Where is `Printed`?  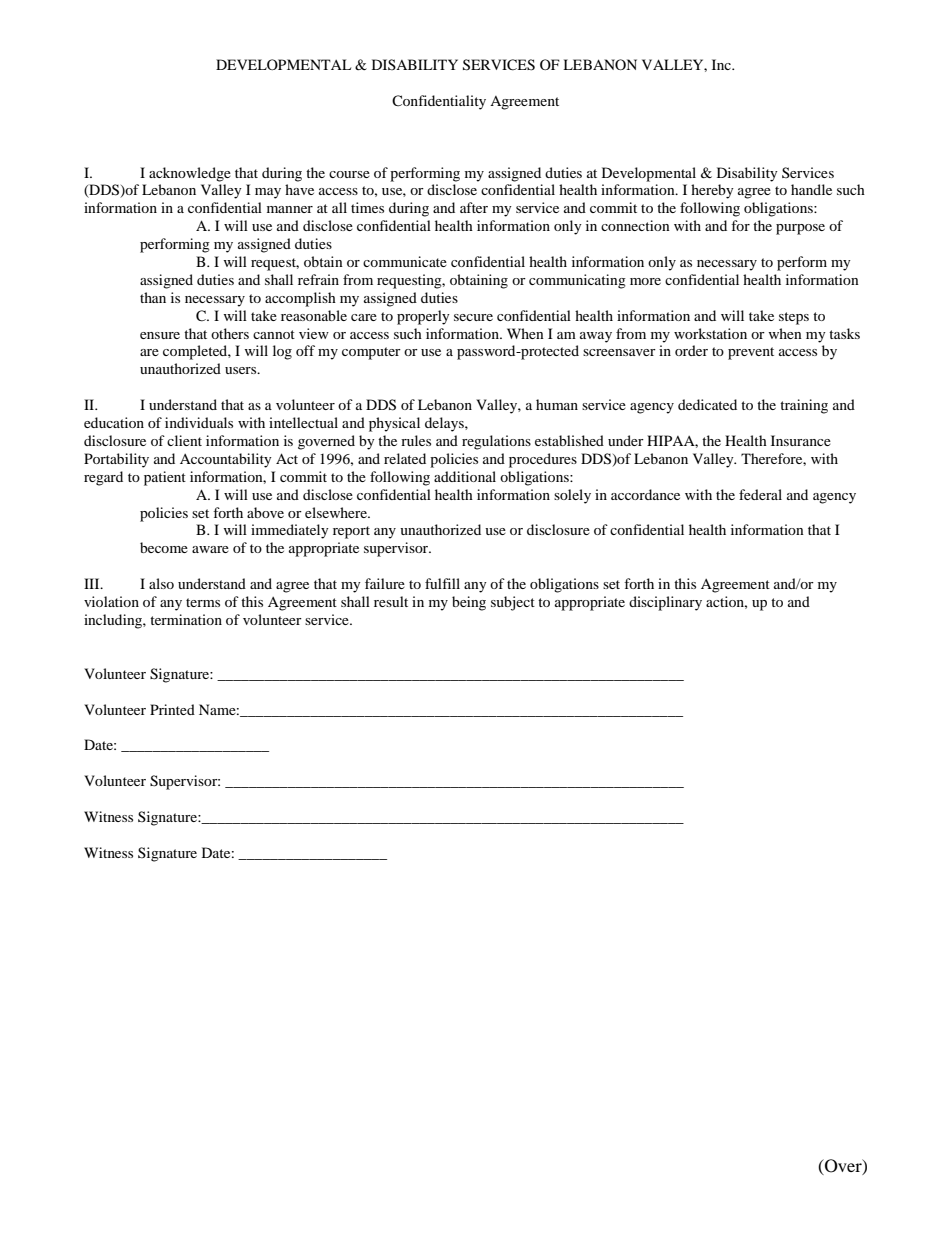
Printed is located at coordinates (172, 709).
